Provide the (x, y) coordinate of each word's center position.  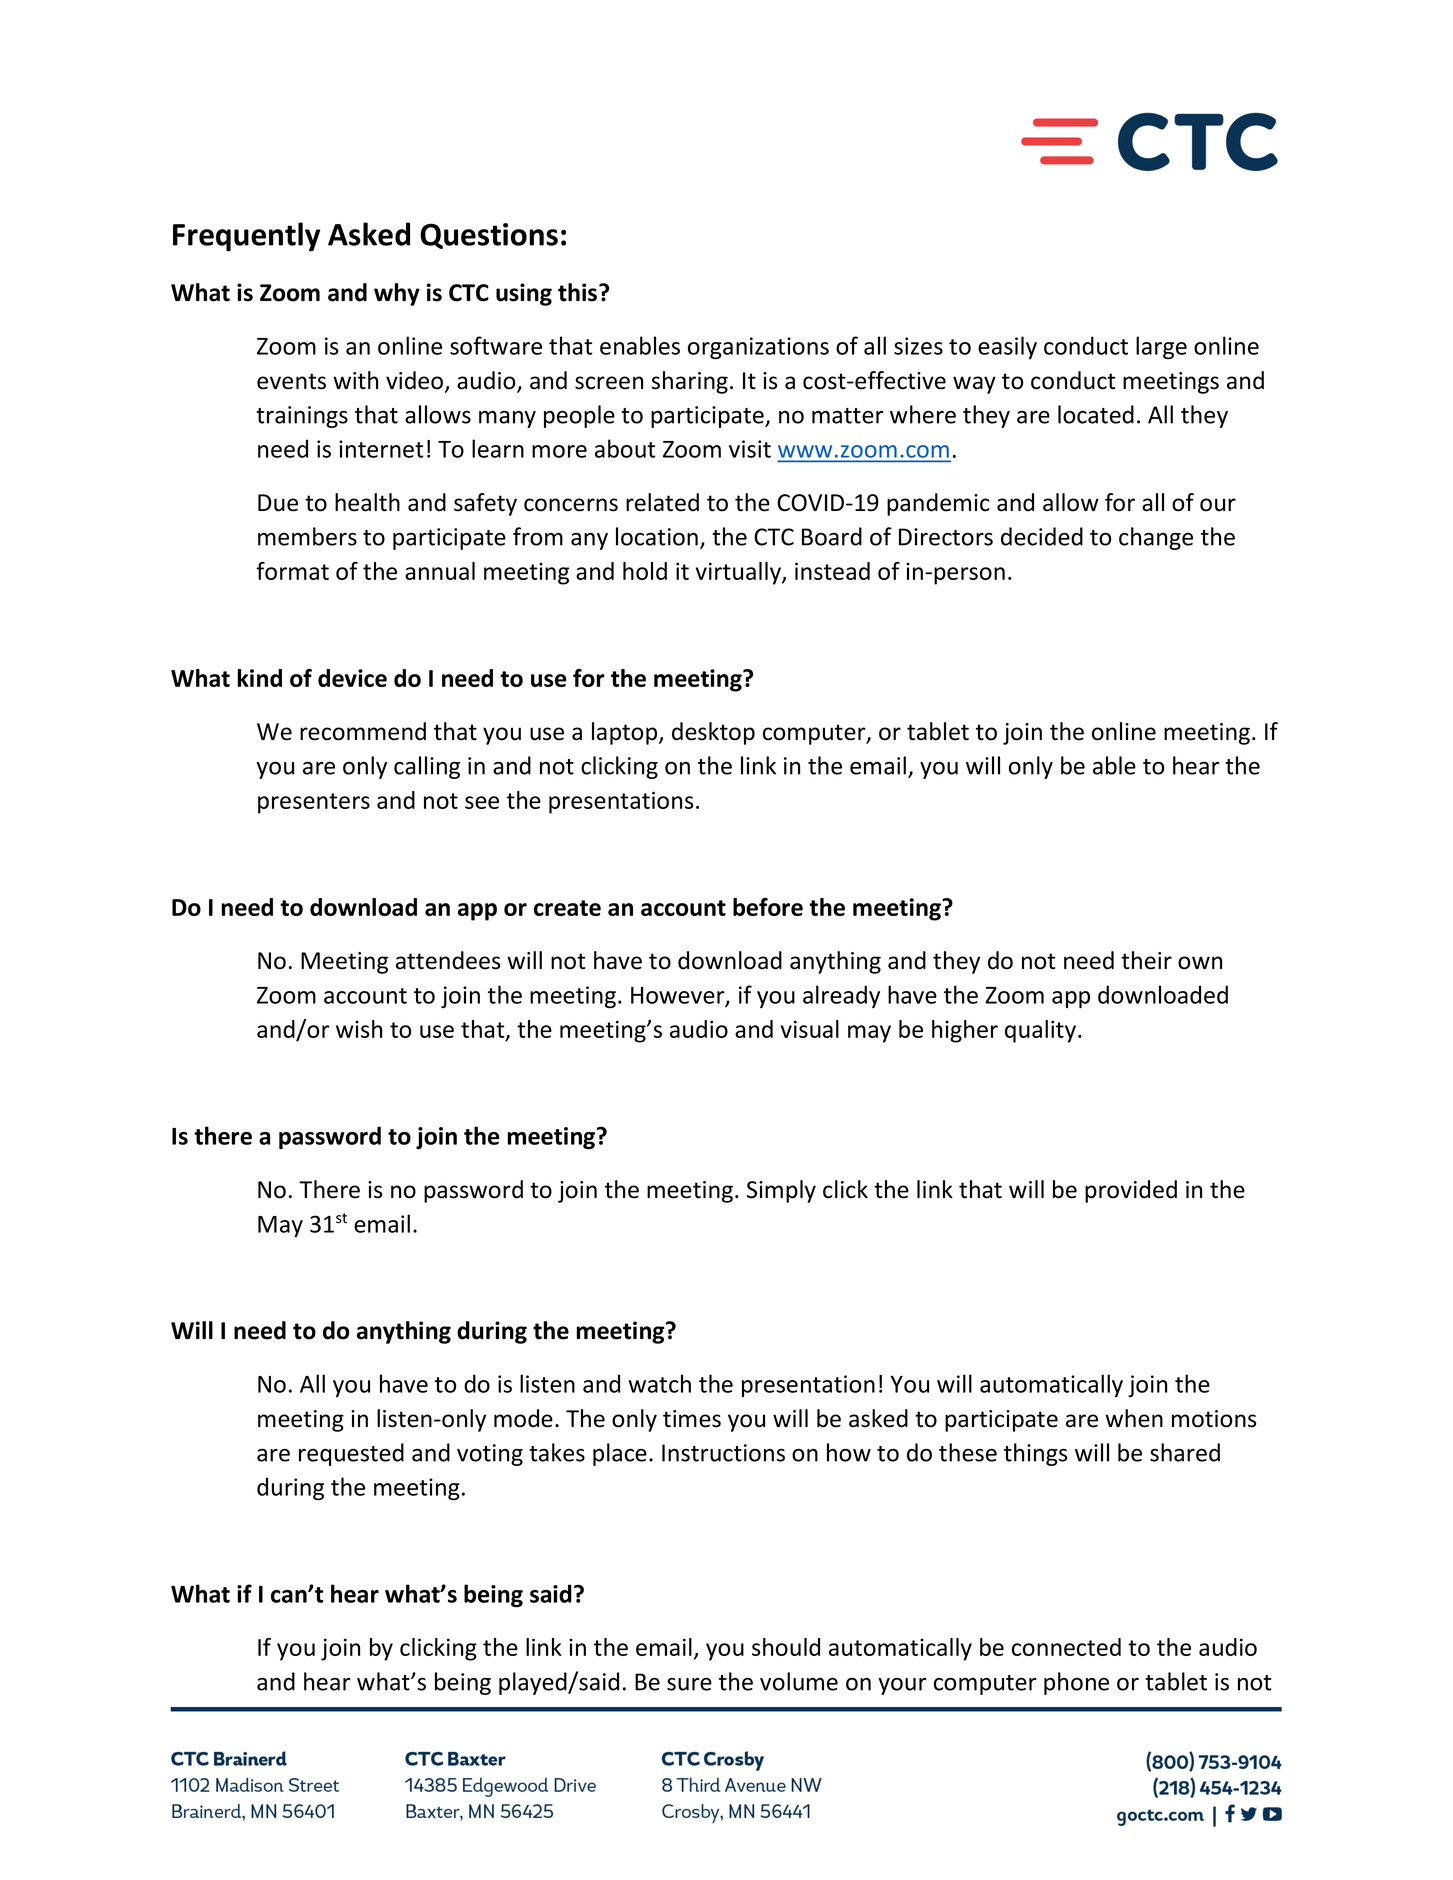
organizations (758, 348)
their (1146, 960)
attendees (448, 960)
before (768, 907)
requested (351, 1454)
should (786, 1647)
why (397, 294)
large (1161, 347)
